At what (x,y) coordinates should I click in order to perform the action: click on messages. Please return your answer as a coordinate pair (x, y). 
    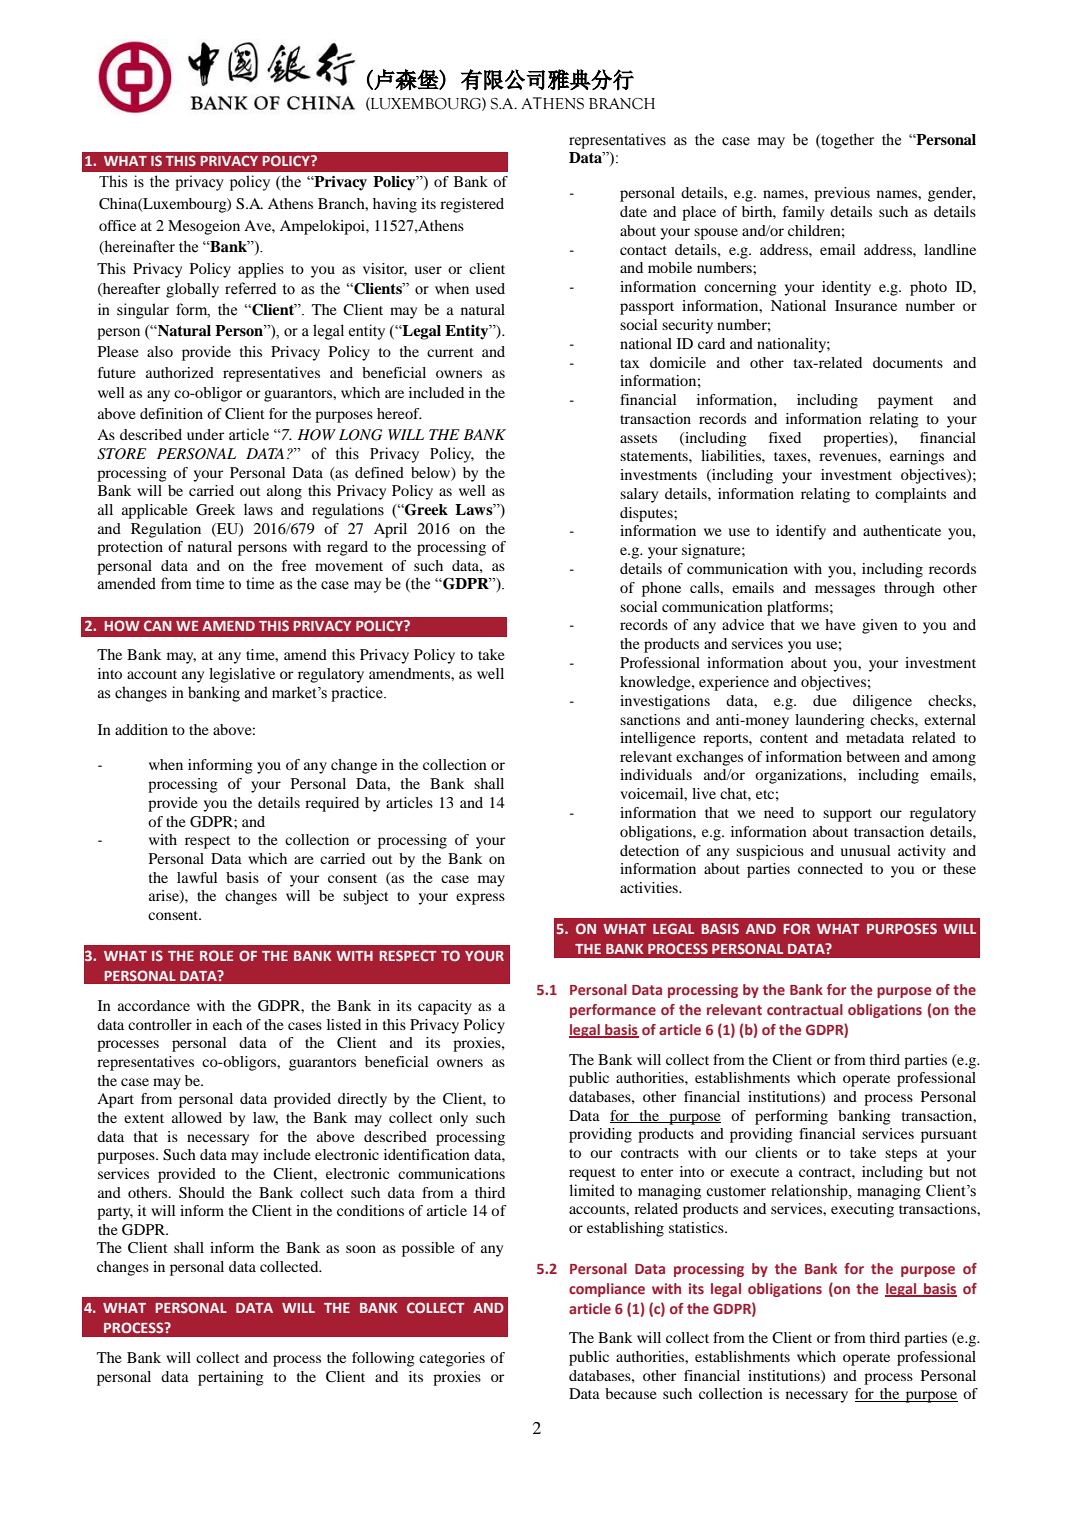
    Looking at the image, I should click on (845, 591).
